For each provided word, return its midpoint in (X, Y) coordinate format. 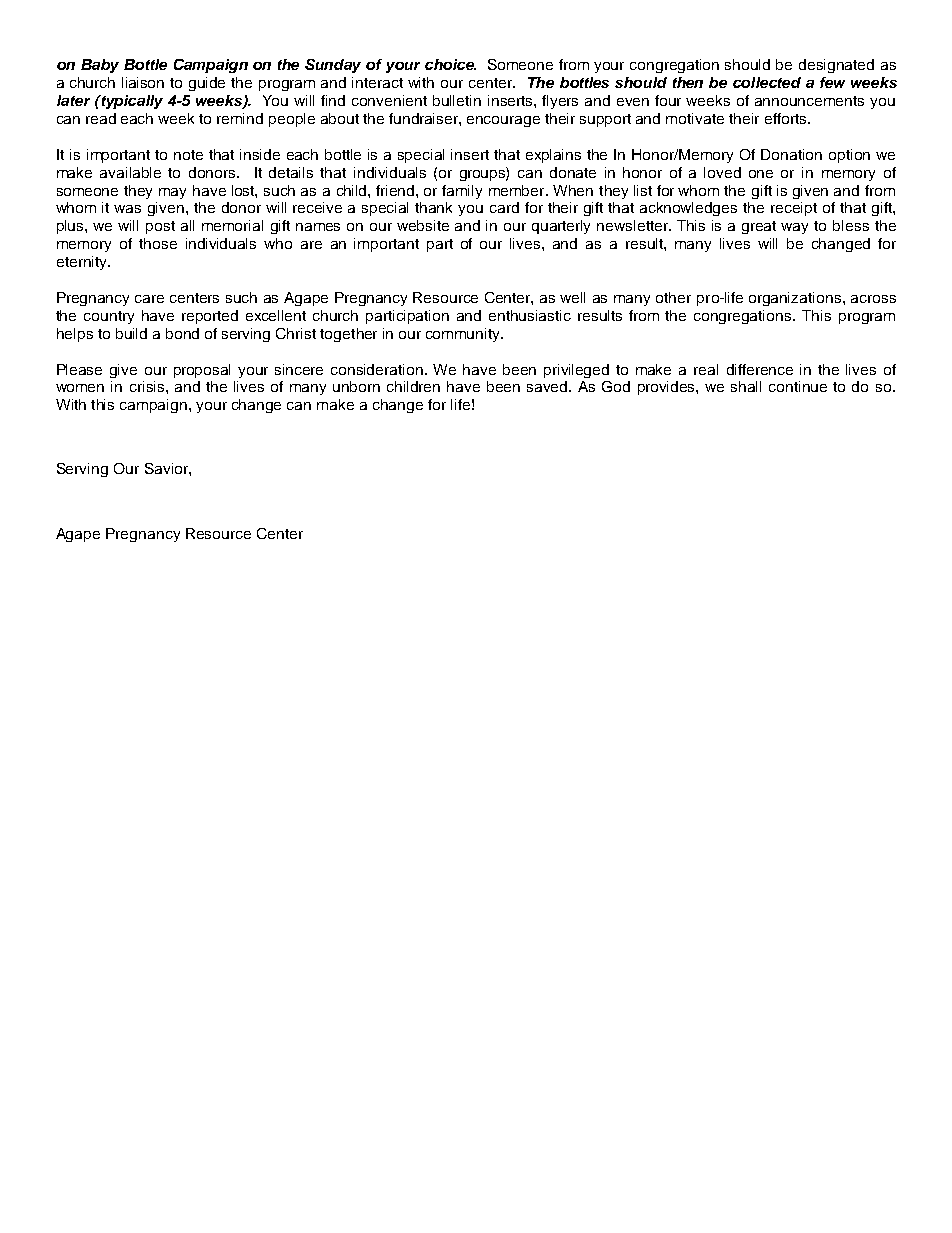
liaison (143, 82)
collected (767, 82)
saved (548, 386)
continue (798, 386)
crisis (148, 386)
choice (450, 64)
